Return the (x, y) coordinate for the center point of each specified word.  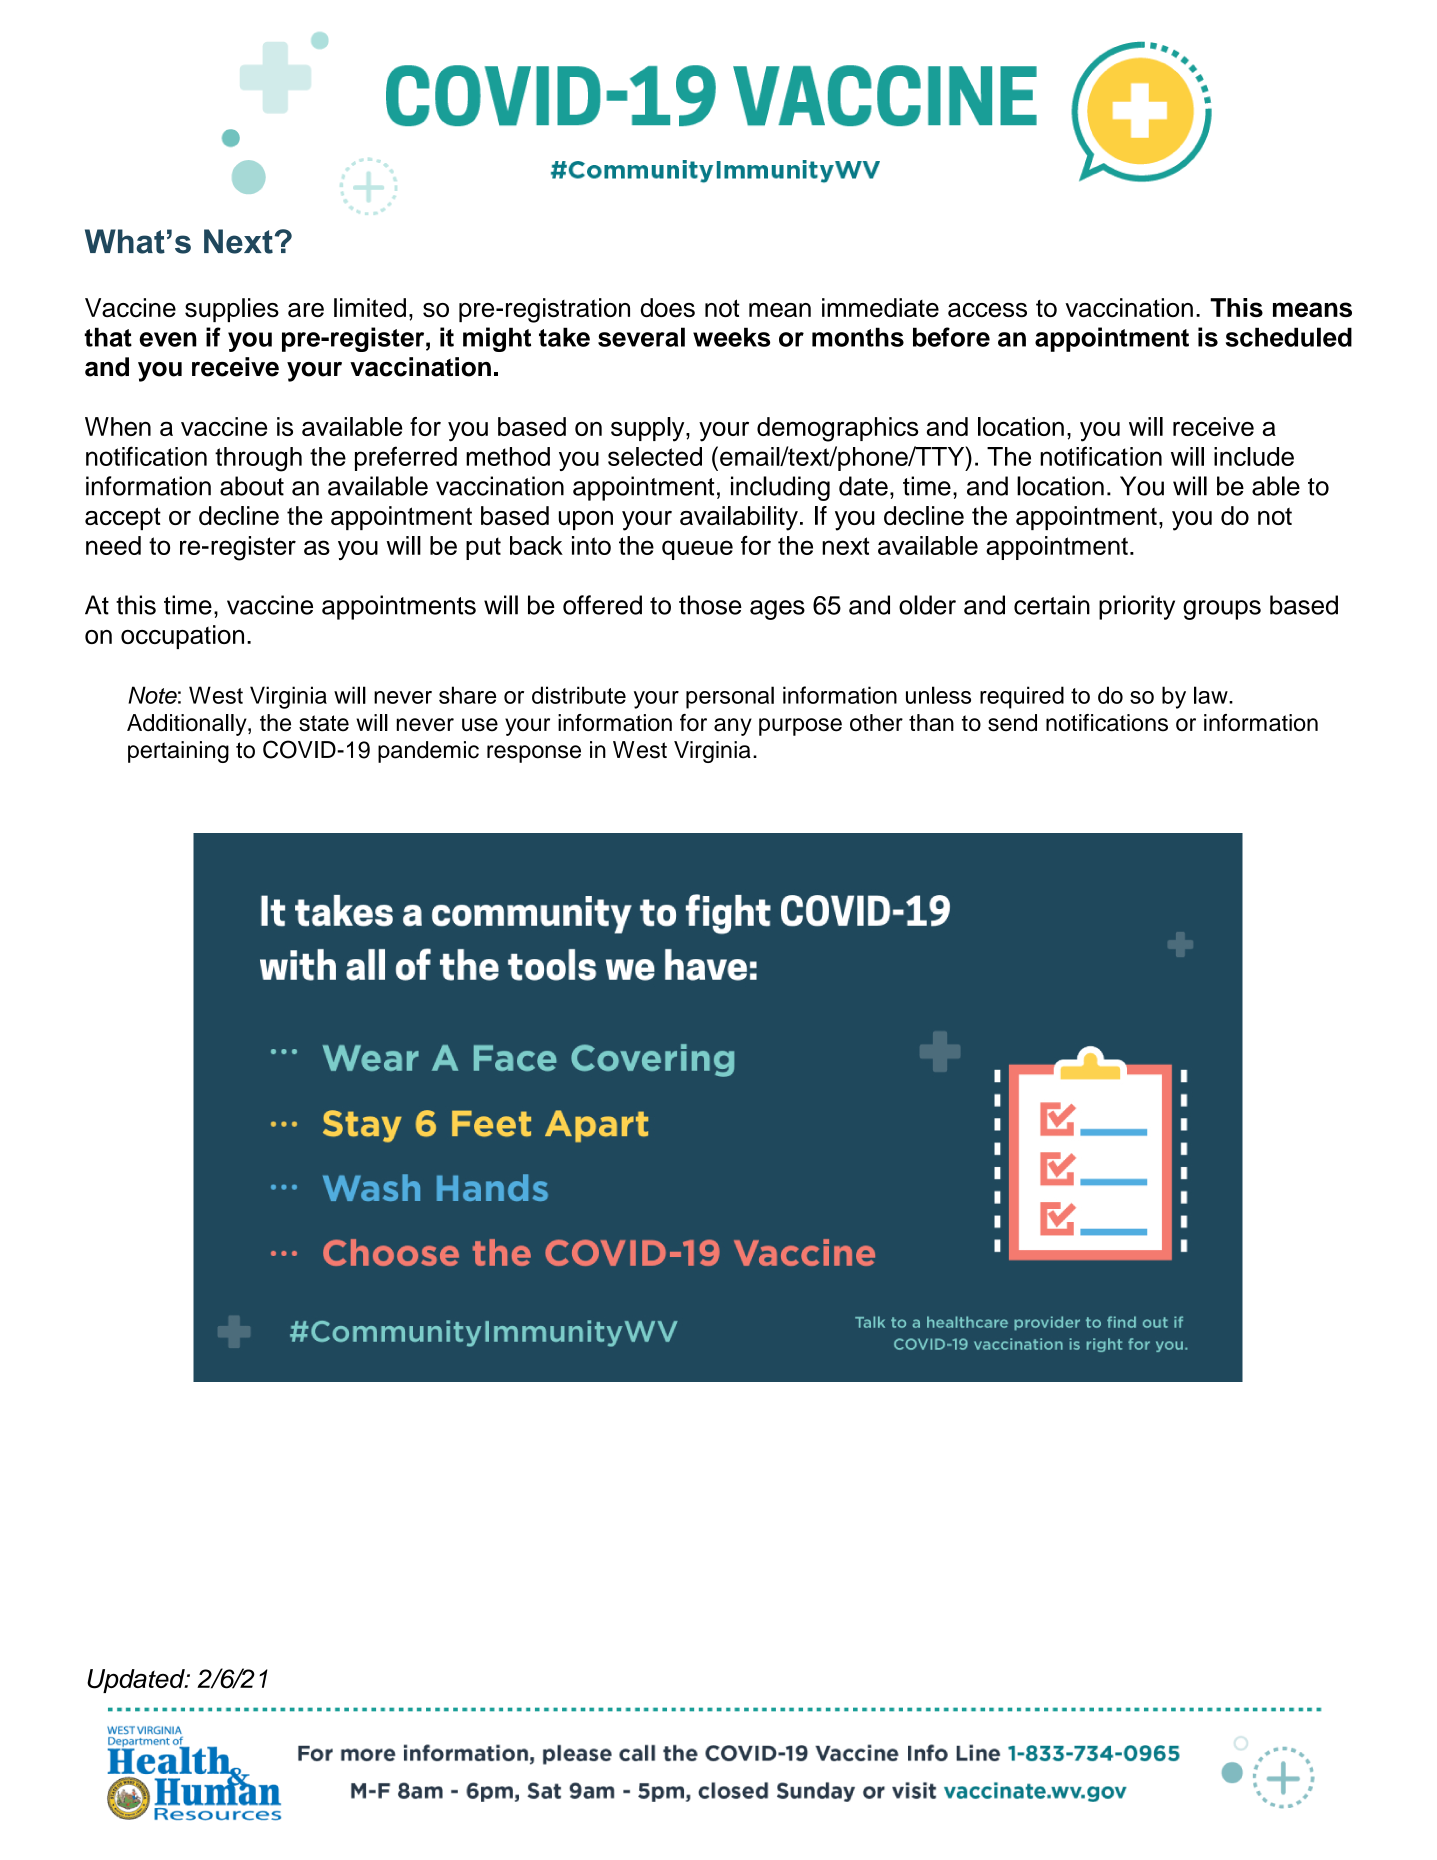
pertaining (178, 752)
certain (1052, 605)
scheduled (1289, 337)
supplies (232, 310)
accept (123, 518)
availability (739, 518)
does (668, 307)
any (733, 727)
